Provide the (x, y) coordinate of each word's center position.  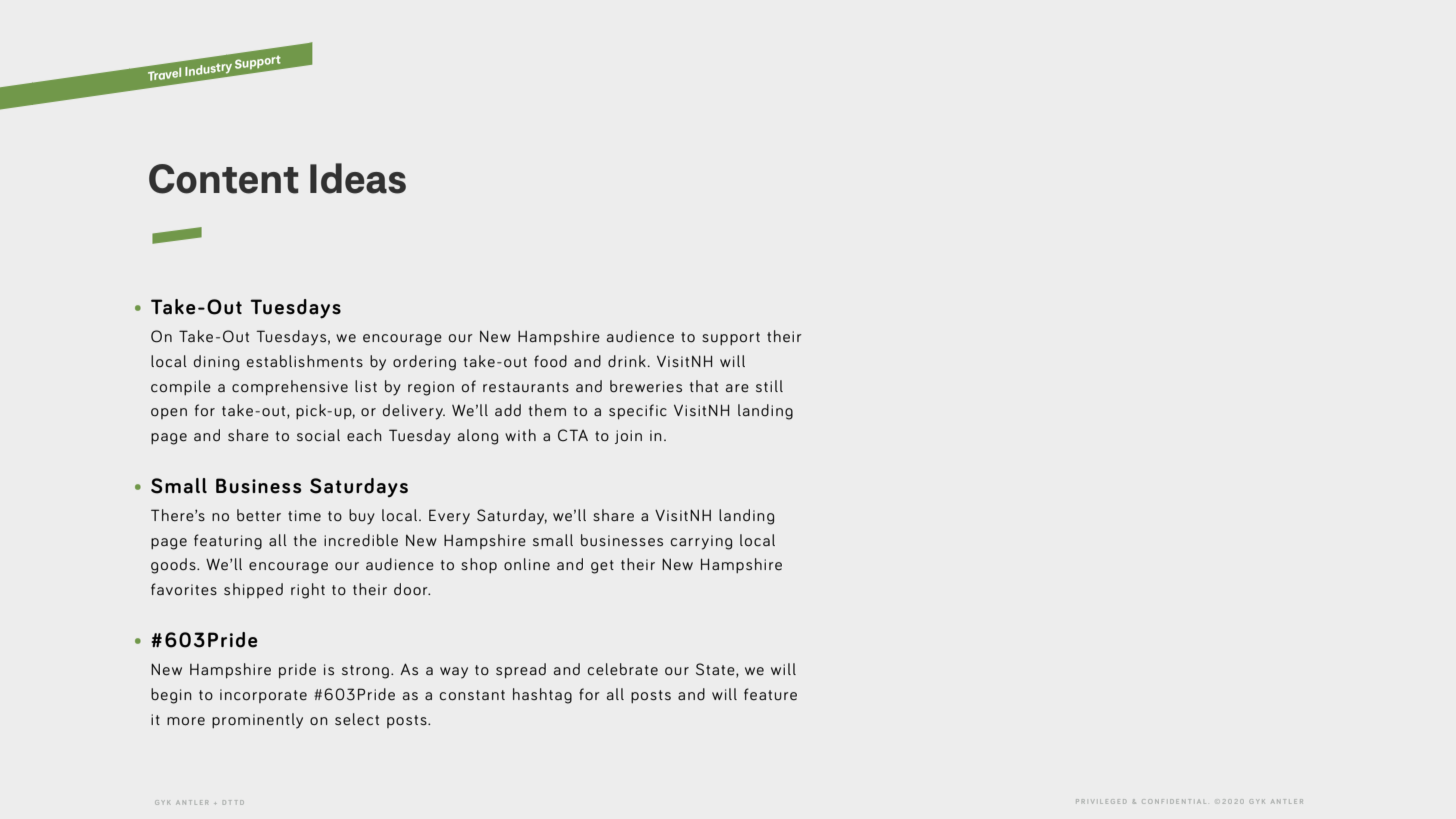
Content (223, 179)
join (628, 437)
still (769, 386)
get (602, 567)
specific (638, 412)
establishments (305, 361)
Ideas (358, 178)
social (318, 435)
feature (770, 694)
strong (365, 672)
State (716, 670)
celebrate (623, 669)
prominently (257, 721)
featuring (228, 542)
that (704, 386)
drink (627, 361)
